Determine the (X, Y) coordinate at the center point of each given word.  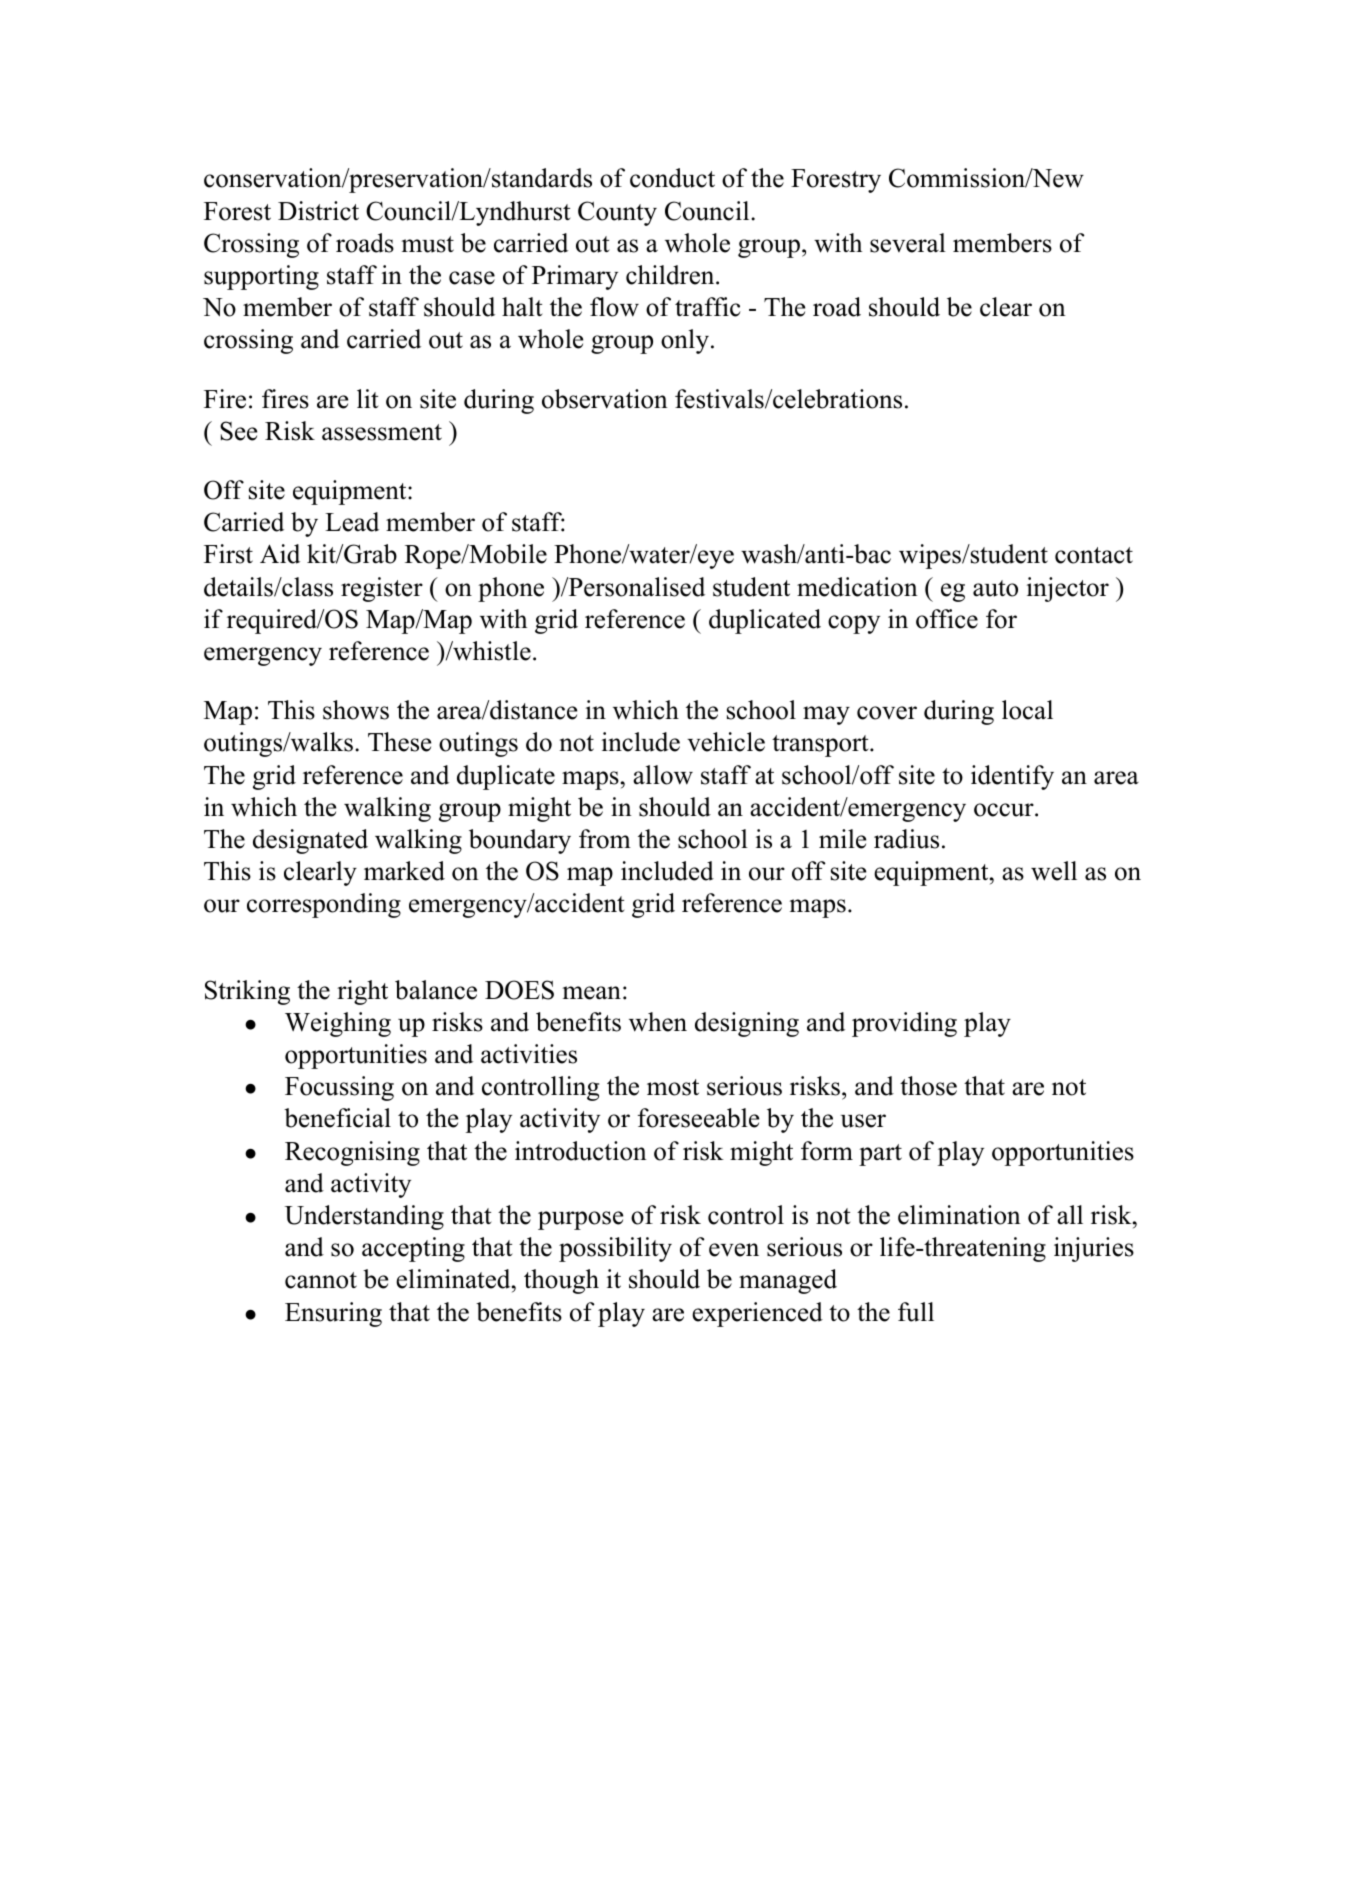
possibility (615, 1249)
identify (1012, 777)
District (318, 211)
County (617, 213)
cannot (321, 1280)
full (916, 1312)
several (908, 243)
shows (356, 710)
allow (663, 775)
